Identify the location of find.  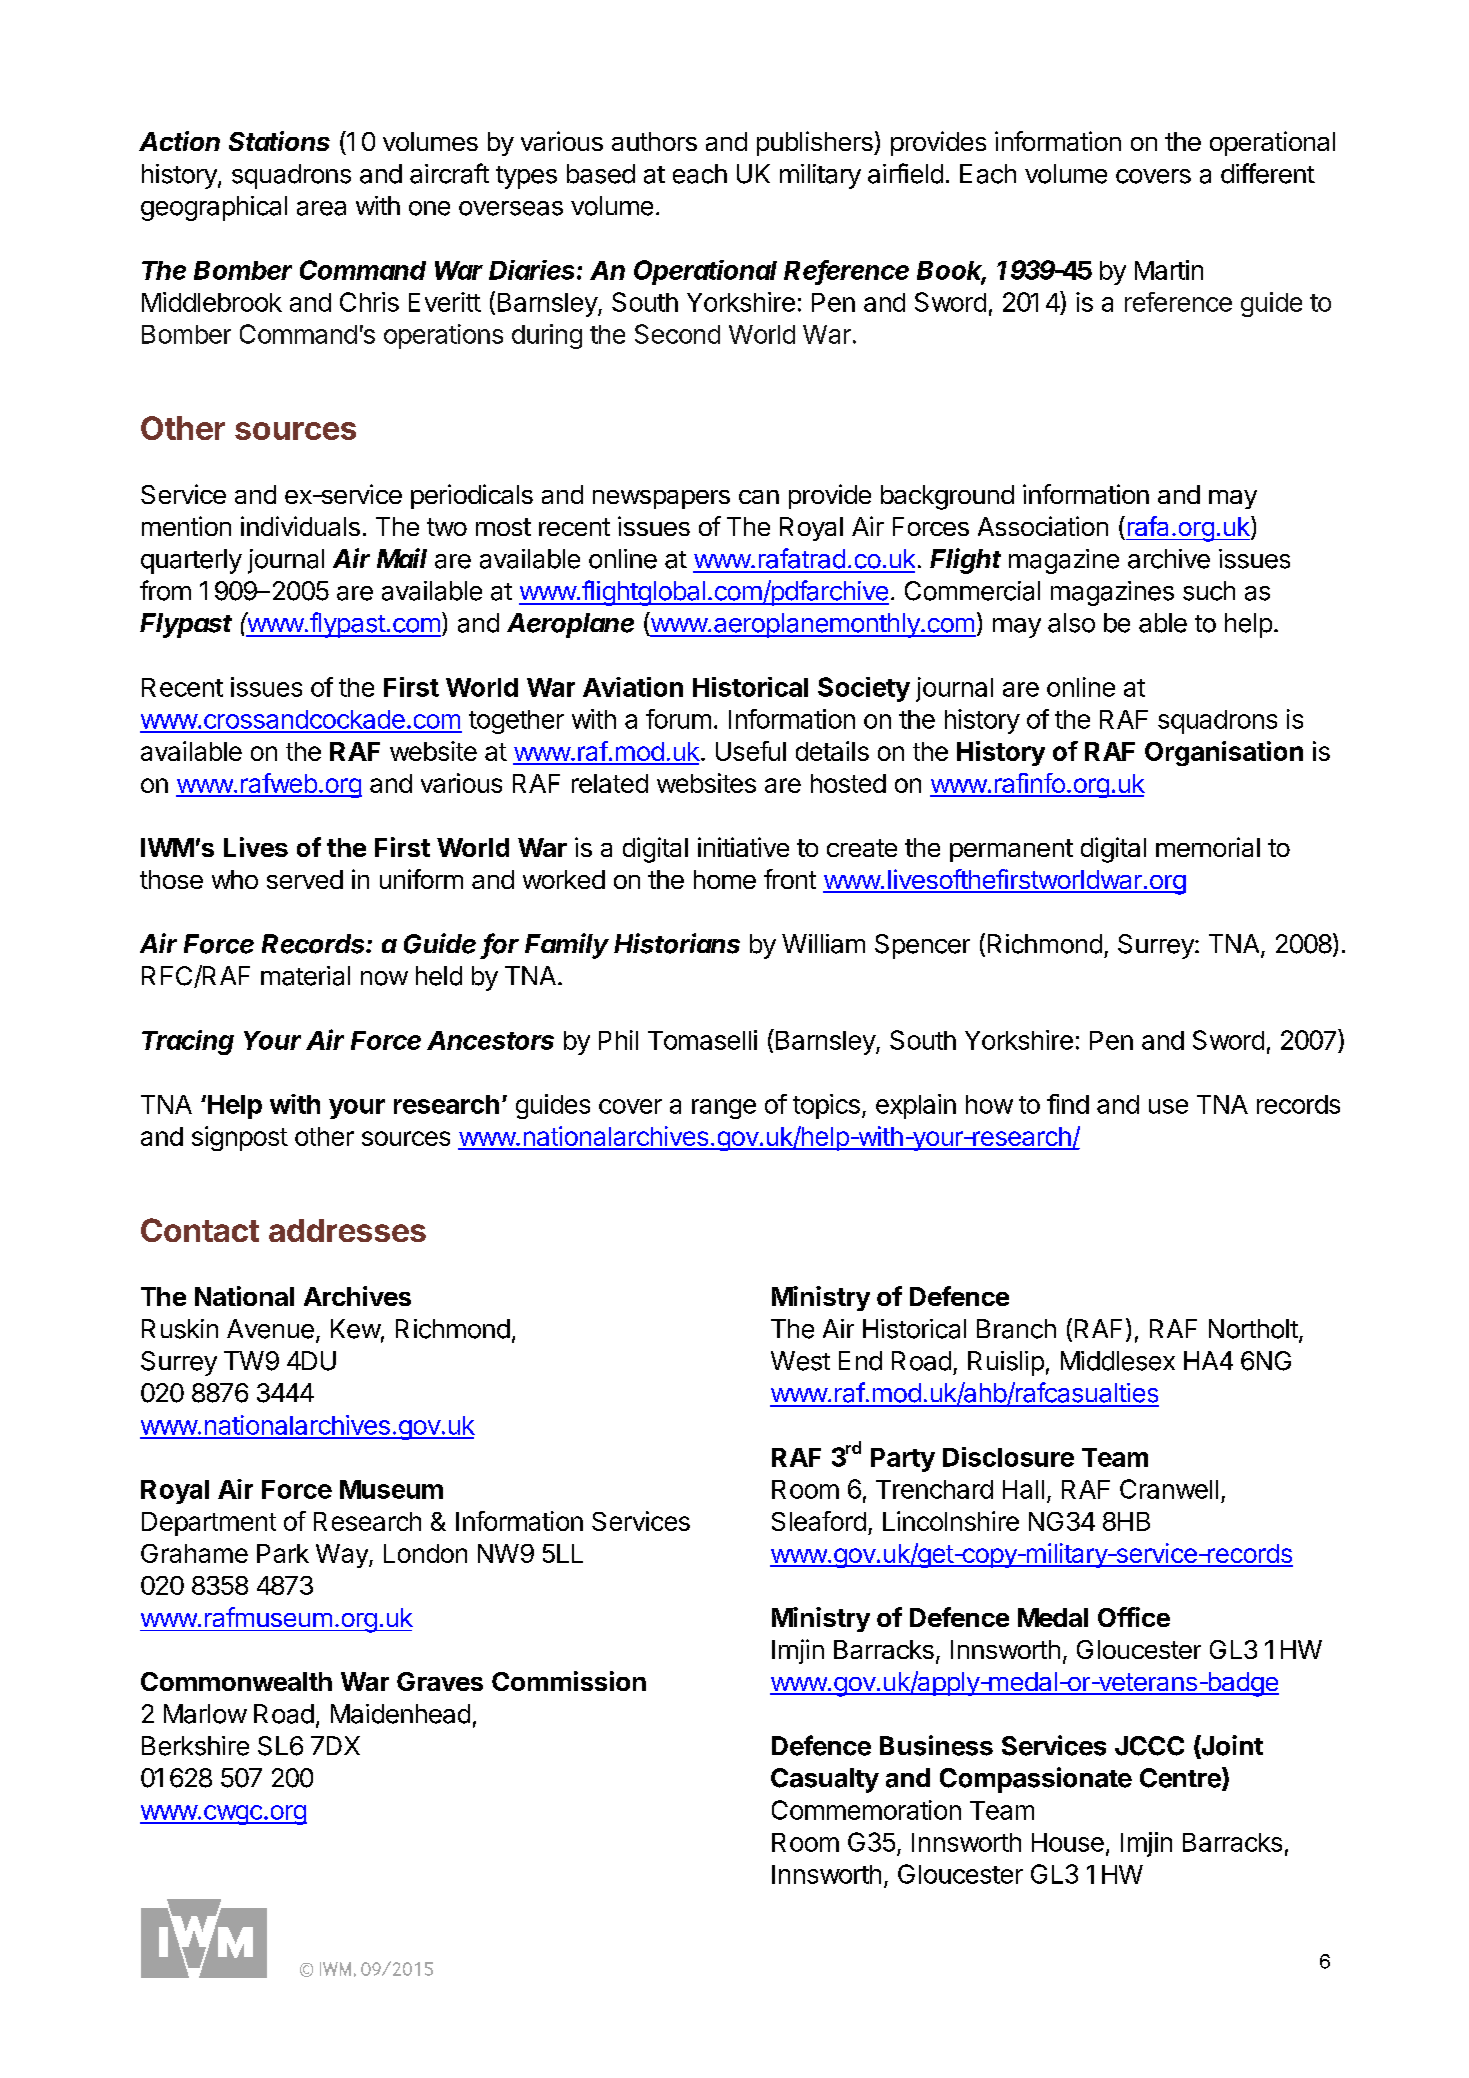
(1068, 1104).
